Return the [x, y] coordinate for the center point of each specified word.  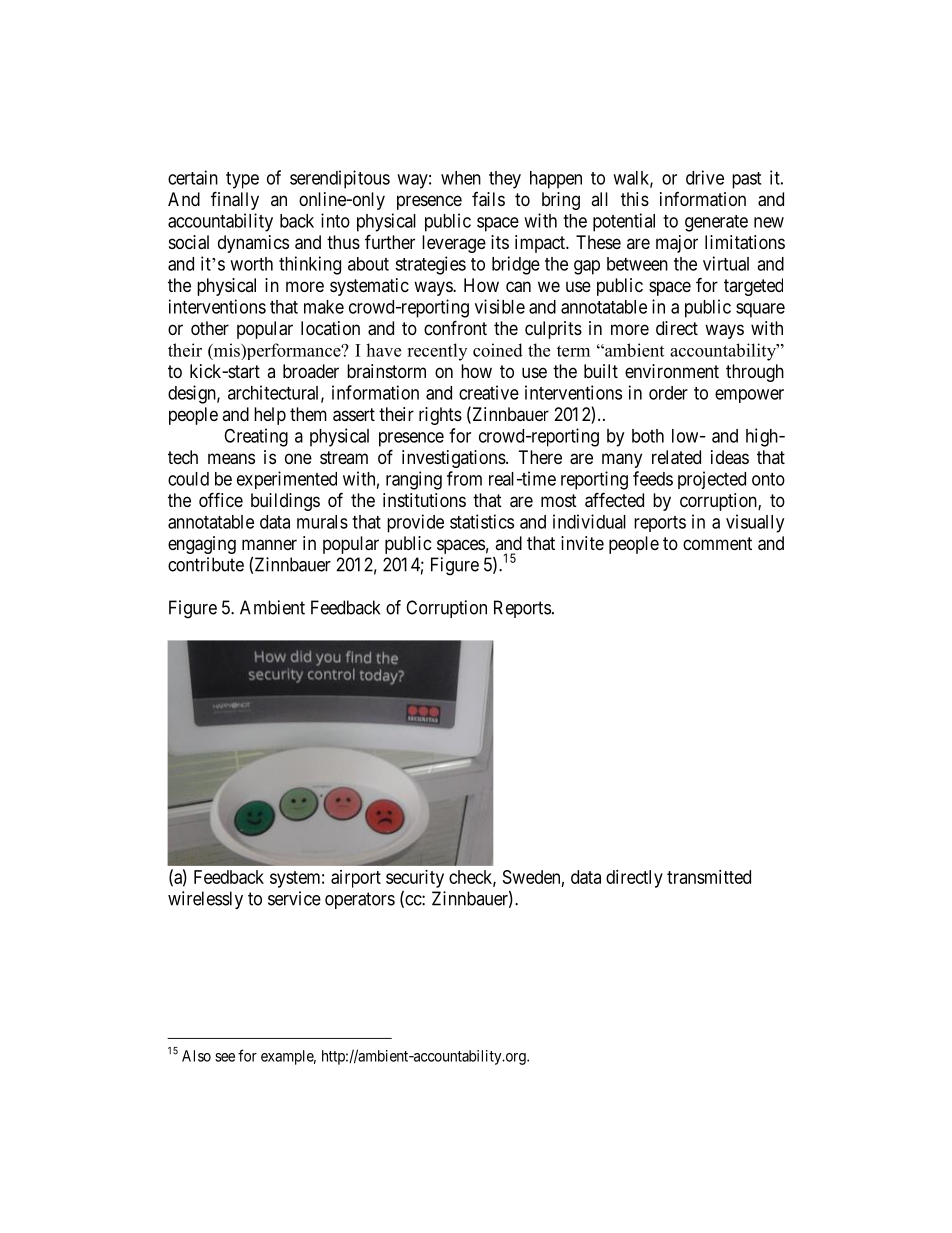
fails [488, 199]
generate [716, 223]
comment [717, 543]
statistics [482, 521]
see [225, 1057]
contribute [206, 564]
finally [235, 200]
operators [360, 900]
